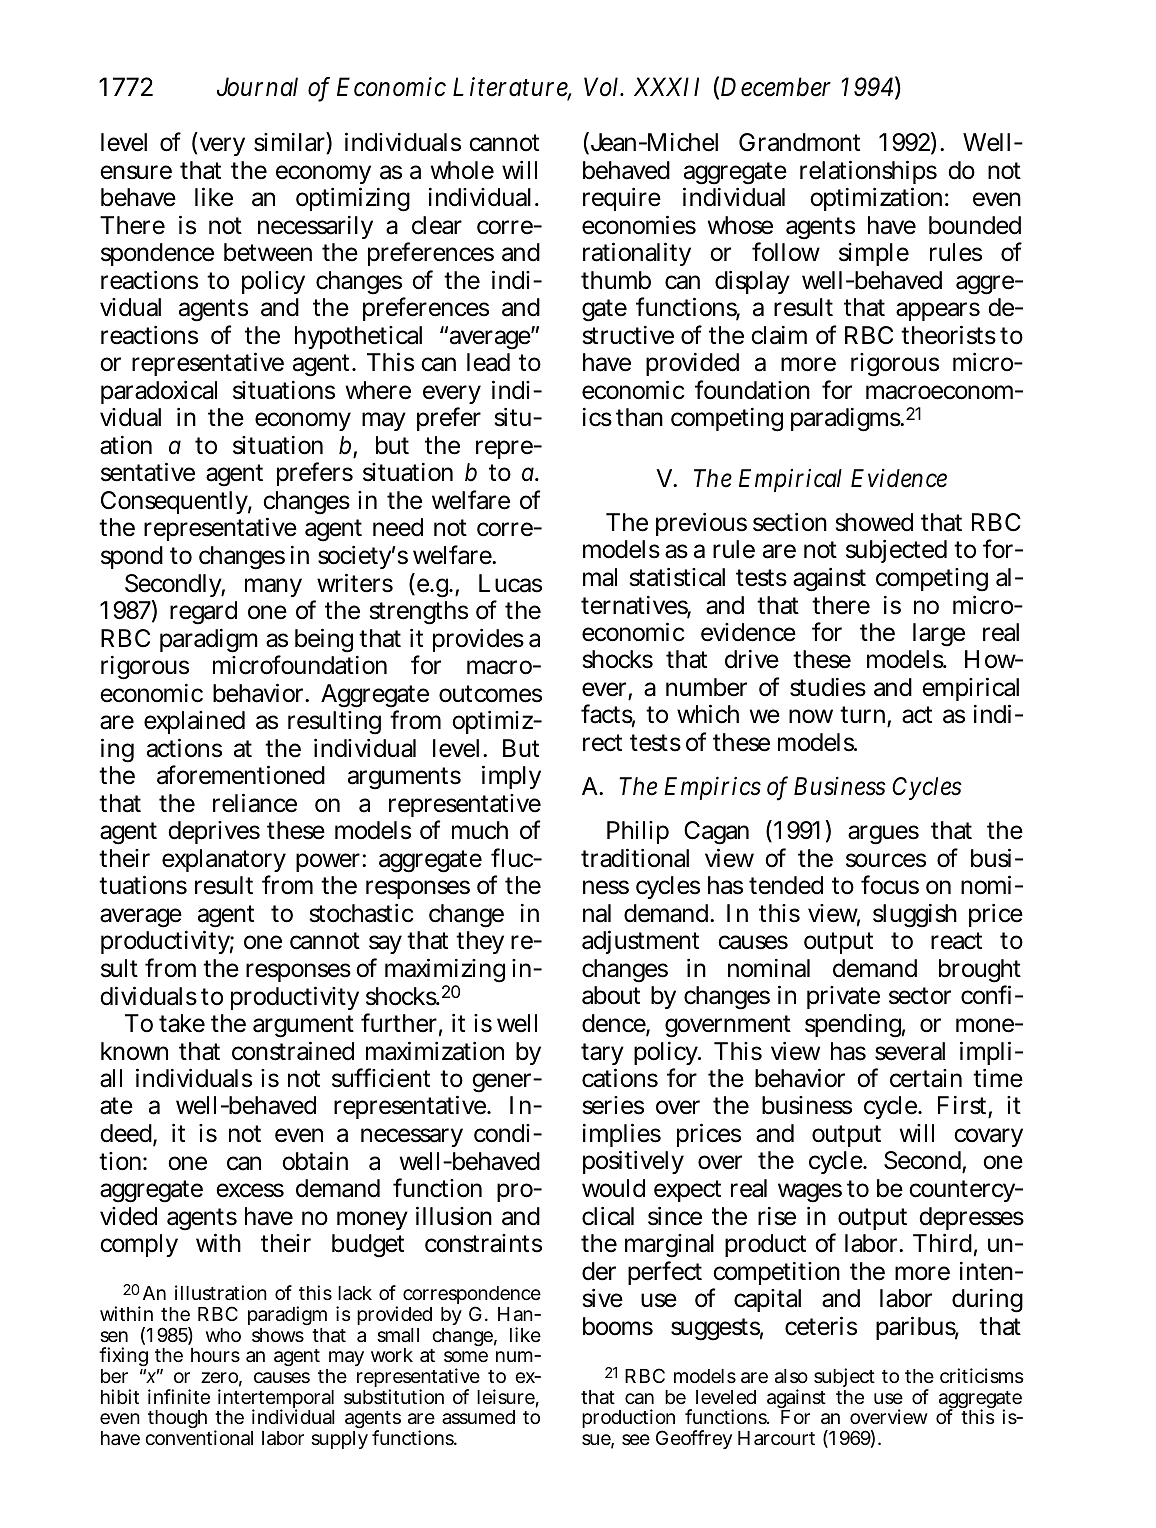 This screenshot has width=1156, height=1528. Describe the element at coordinates (177, 1419) in the screenshot. I see `though` at that location.
